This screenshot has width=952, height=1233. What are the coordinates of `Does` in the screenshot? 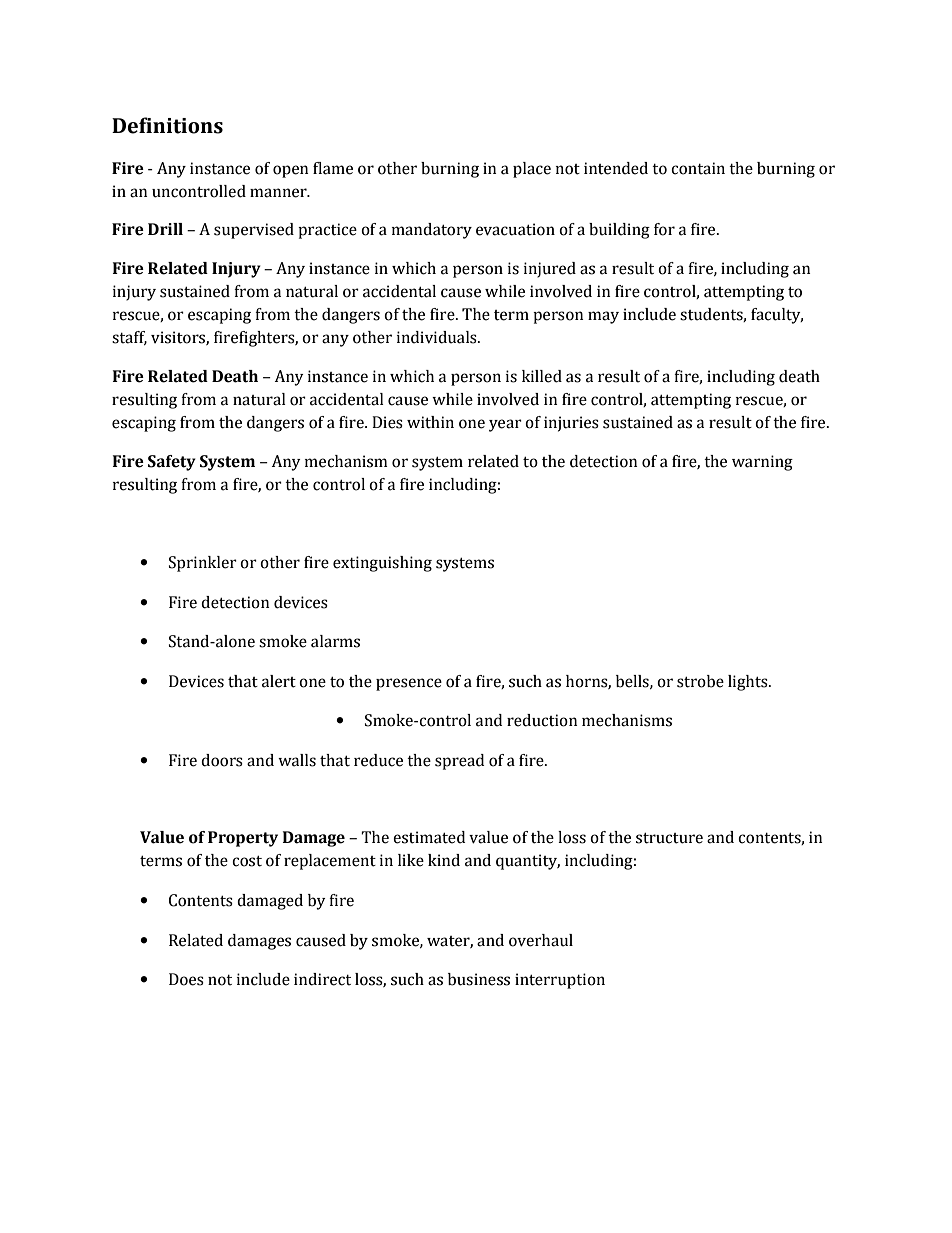 It's located at (186, 979).
